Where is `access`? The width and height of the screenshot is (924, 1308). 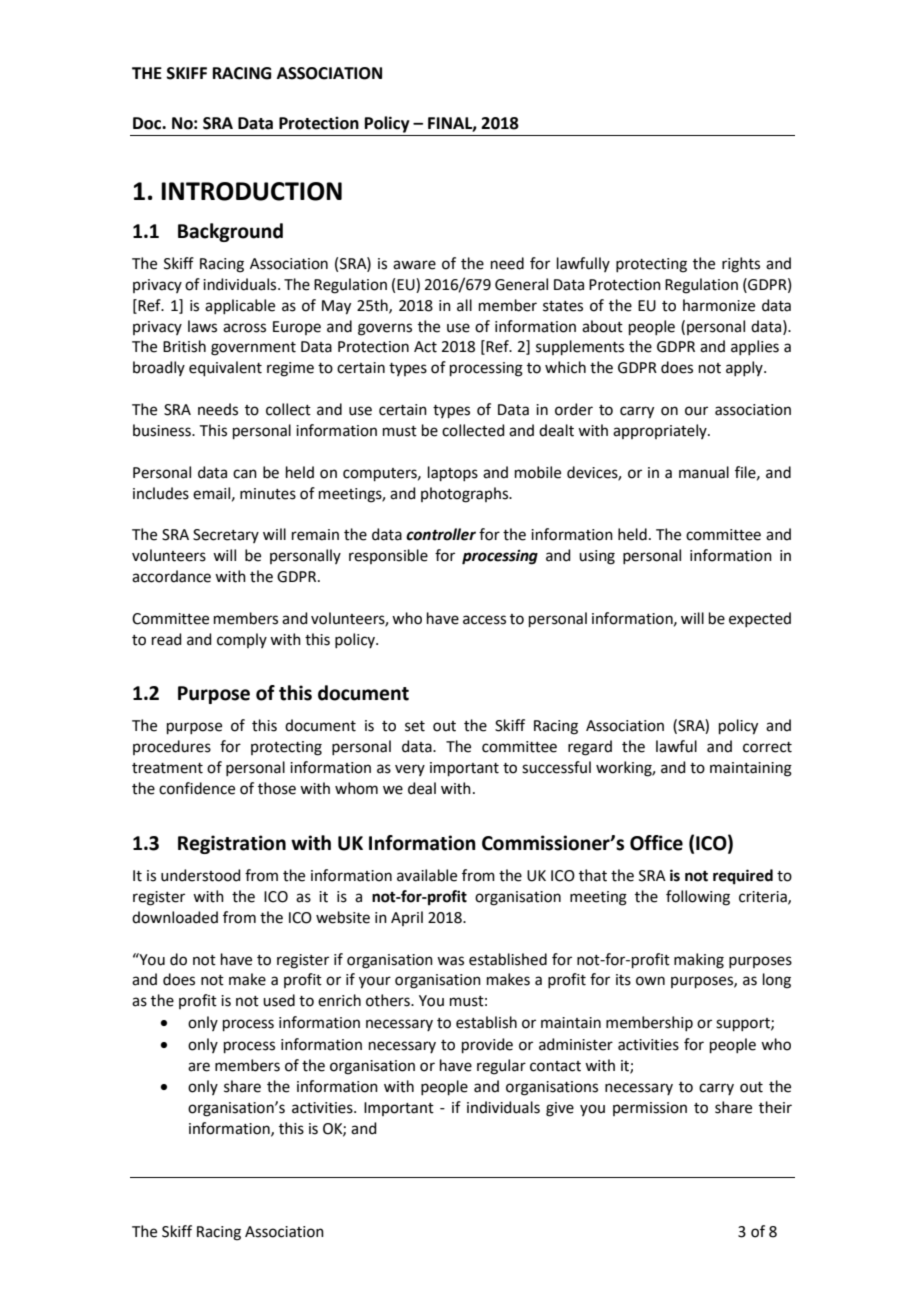 access is located at coordinates (484, 620).
